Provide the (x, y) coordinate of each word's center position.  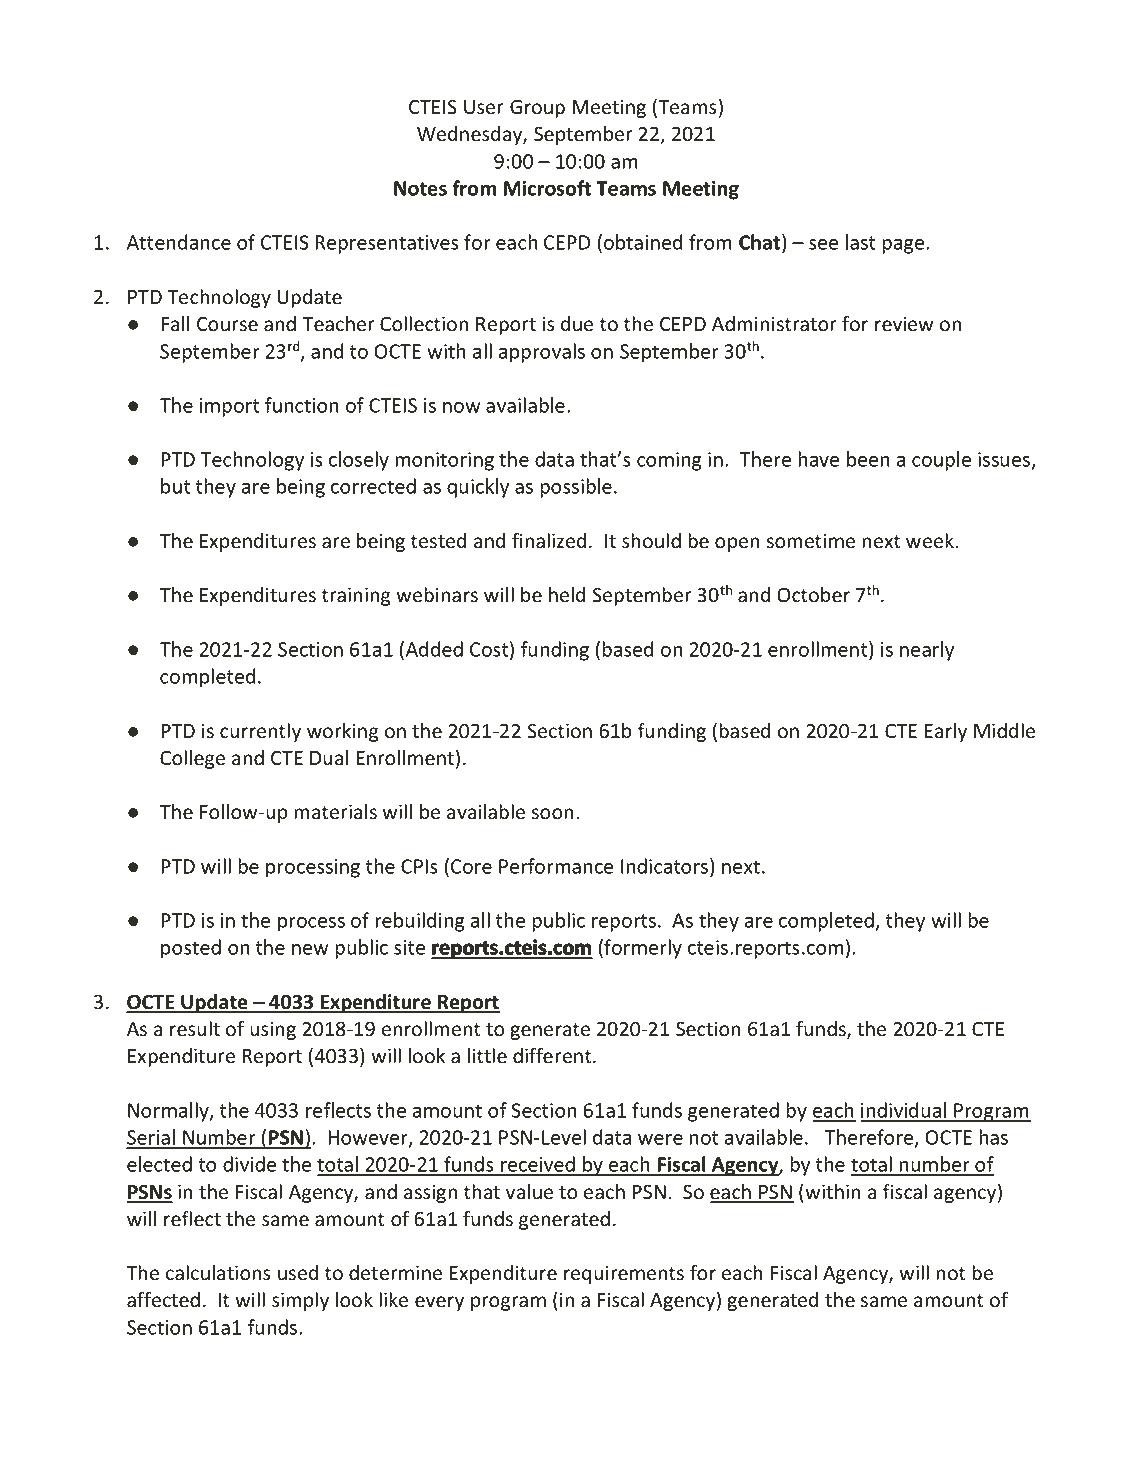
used (298, 1273)
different (553, 1056)
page (904, 246)
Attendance (179, 242)
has (993, 1137)
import (230, 407)
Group (537, 108)
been (868, 459)
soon (552, 814)
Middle (1004, 731)
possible (576, 488)
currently (260, 732)
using (273, 1030)
